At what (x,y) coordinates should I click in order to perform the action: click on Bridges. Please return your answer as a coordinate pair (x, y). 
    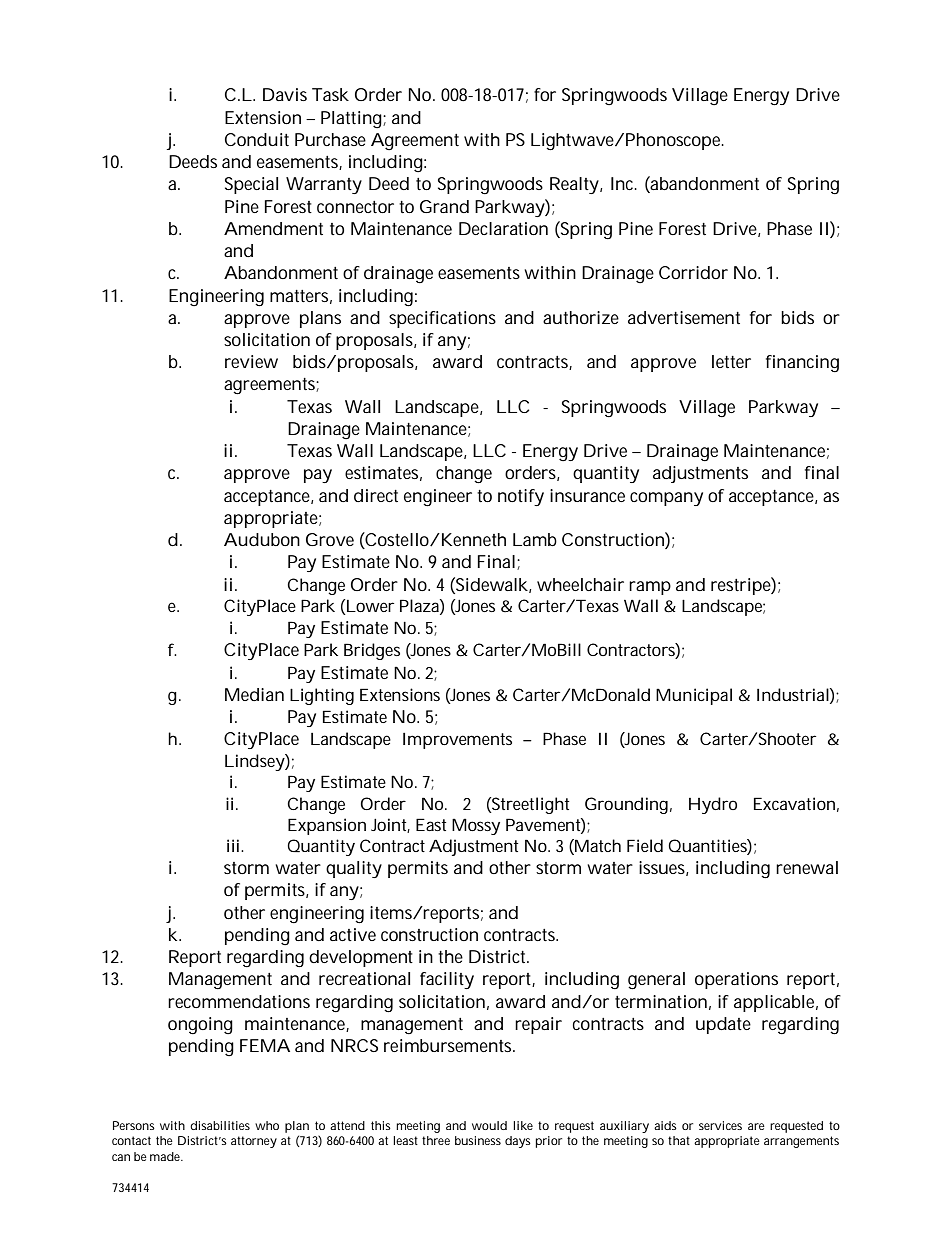
    Looking at the image, I should click on (372, 651).
